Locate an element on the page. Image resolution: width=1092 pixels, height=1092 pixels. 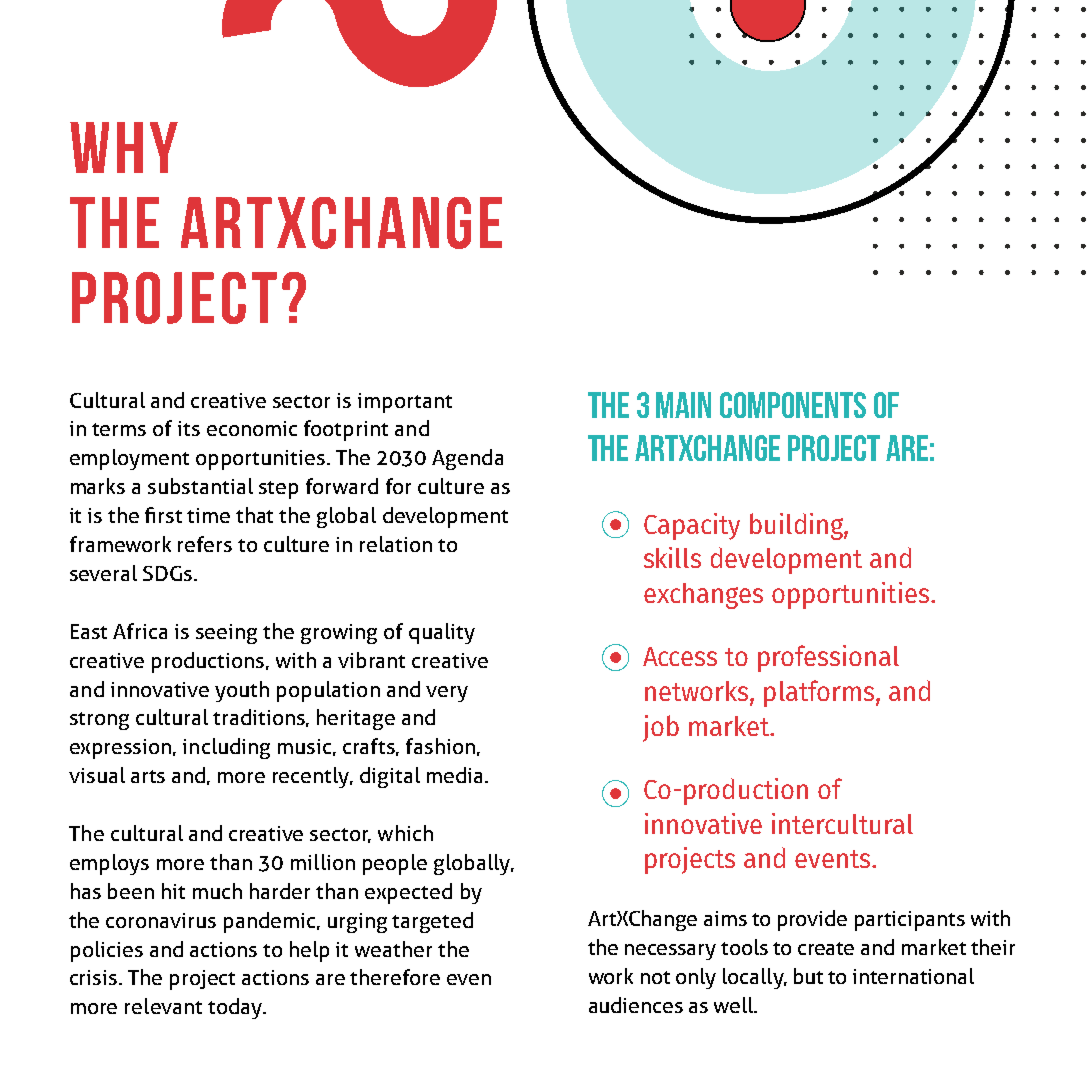
WHY is located at coordinates (124, 147).
